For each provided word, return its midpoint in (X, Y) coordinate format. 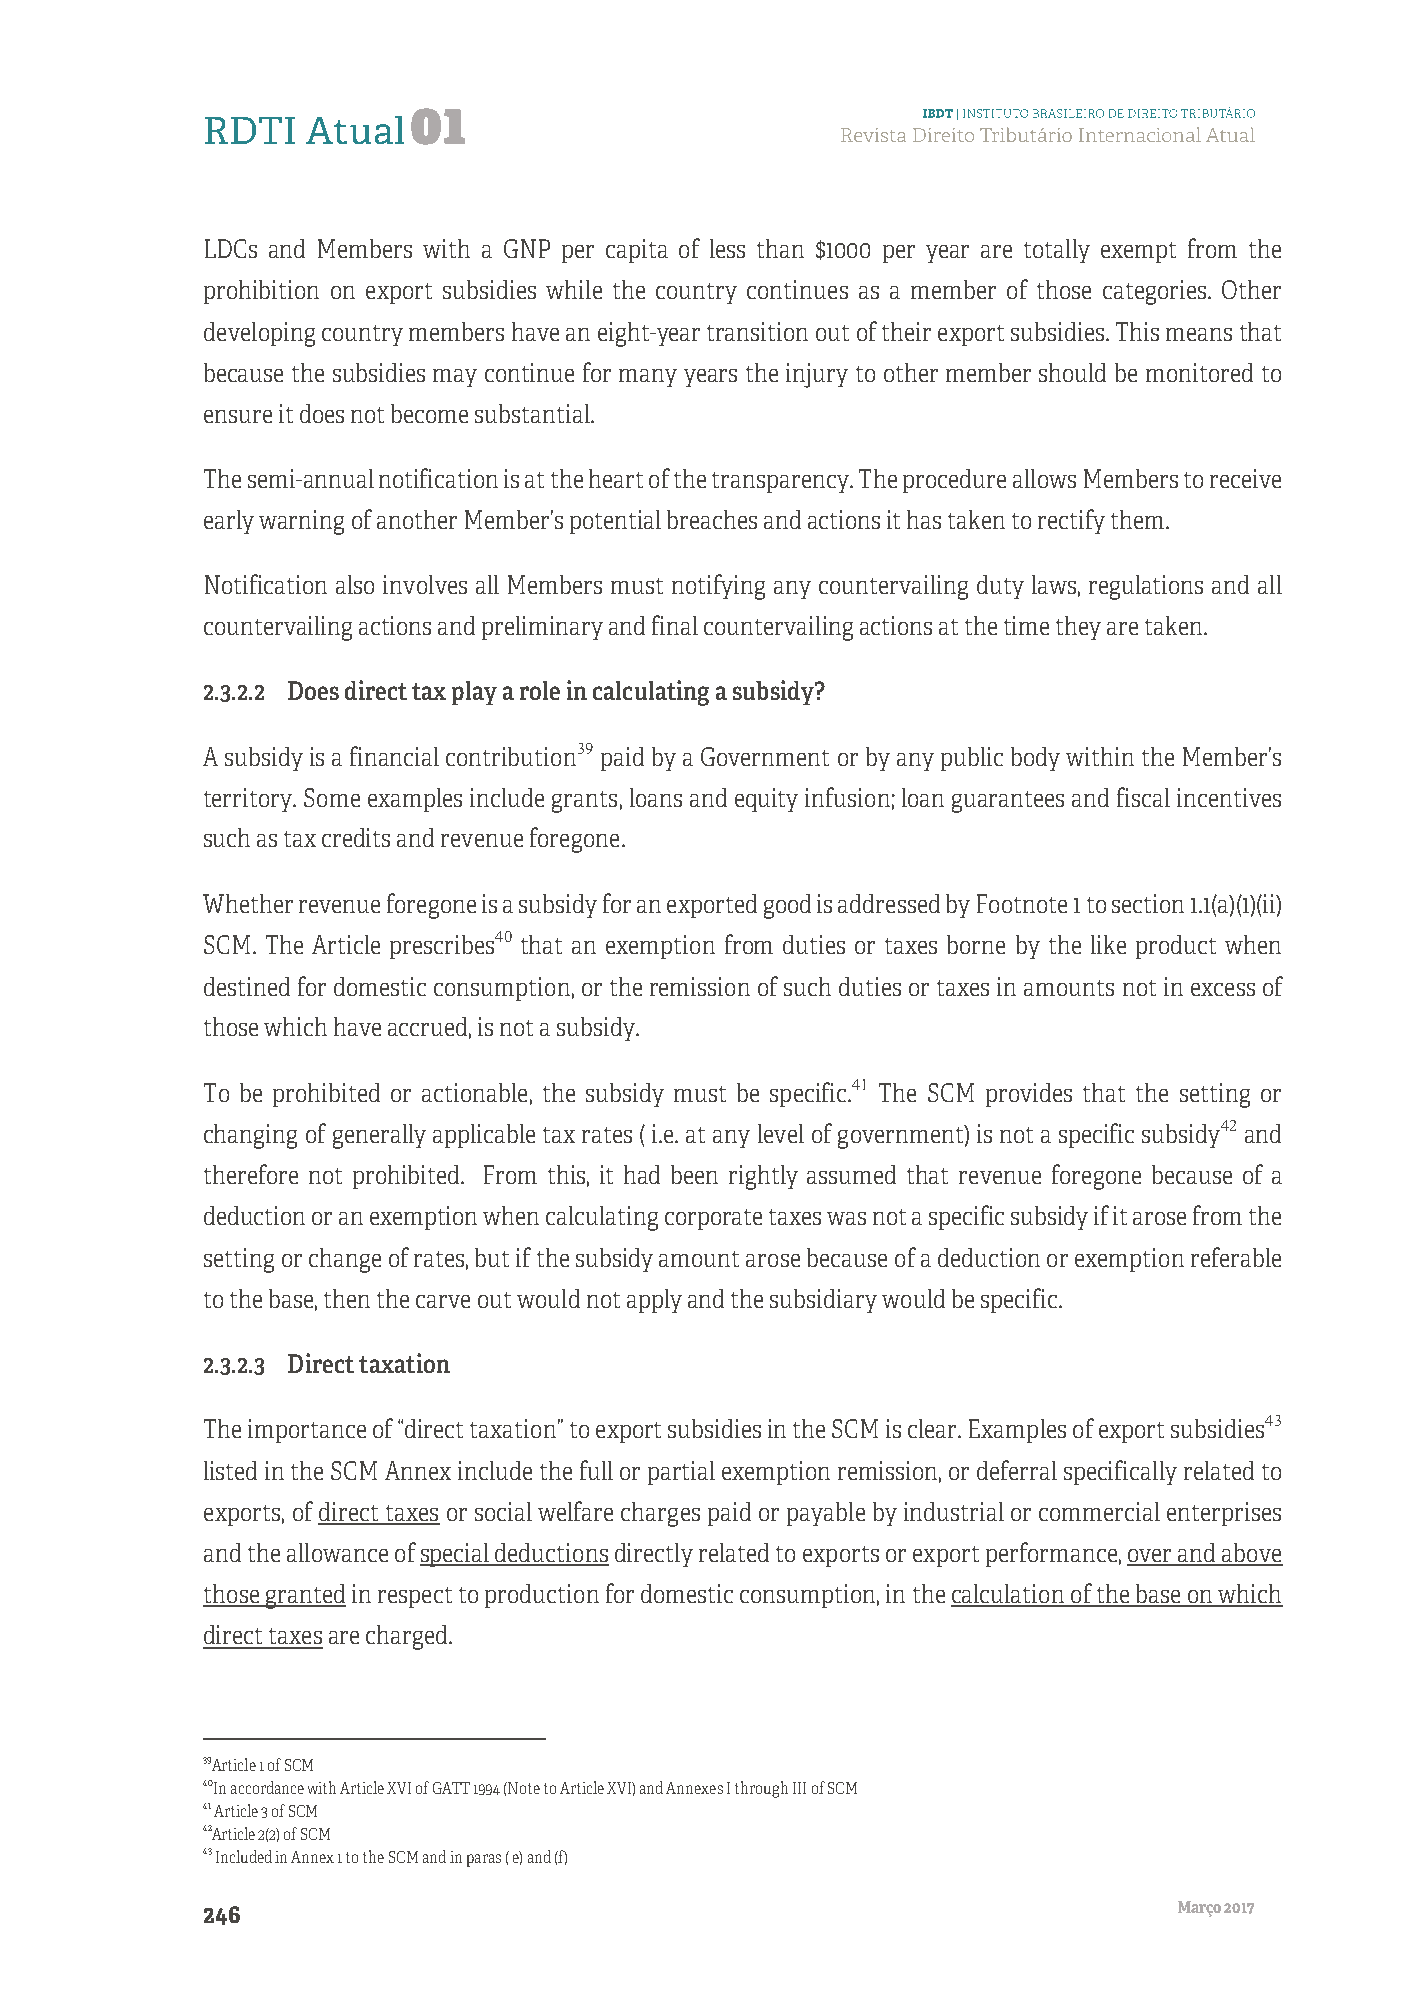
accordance (267, 1787)
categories (1156, 292)
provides (1029, 1095)
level (781, 1133)
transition (757, 331)
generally (379, 1136)
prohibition (261, 292)
